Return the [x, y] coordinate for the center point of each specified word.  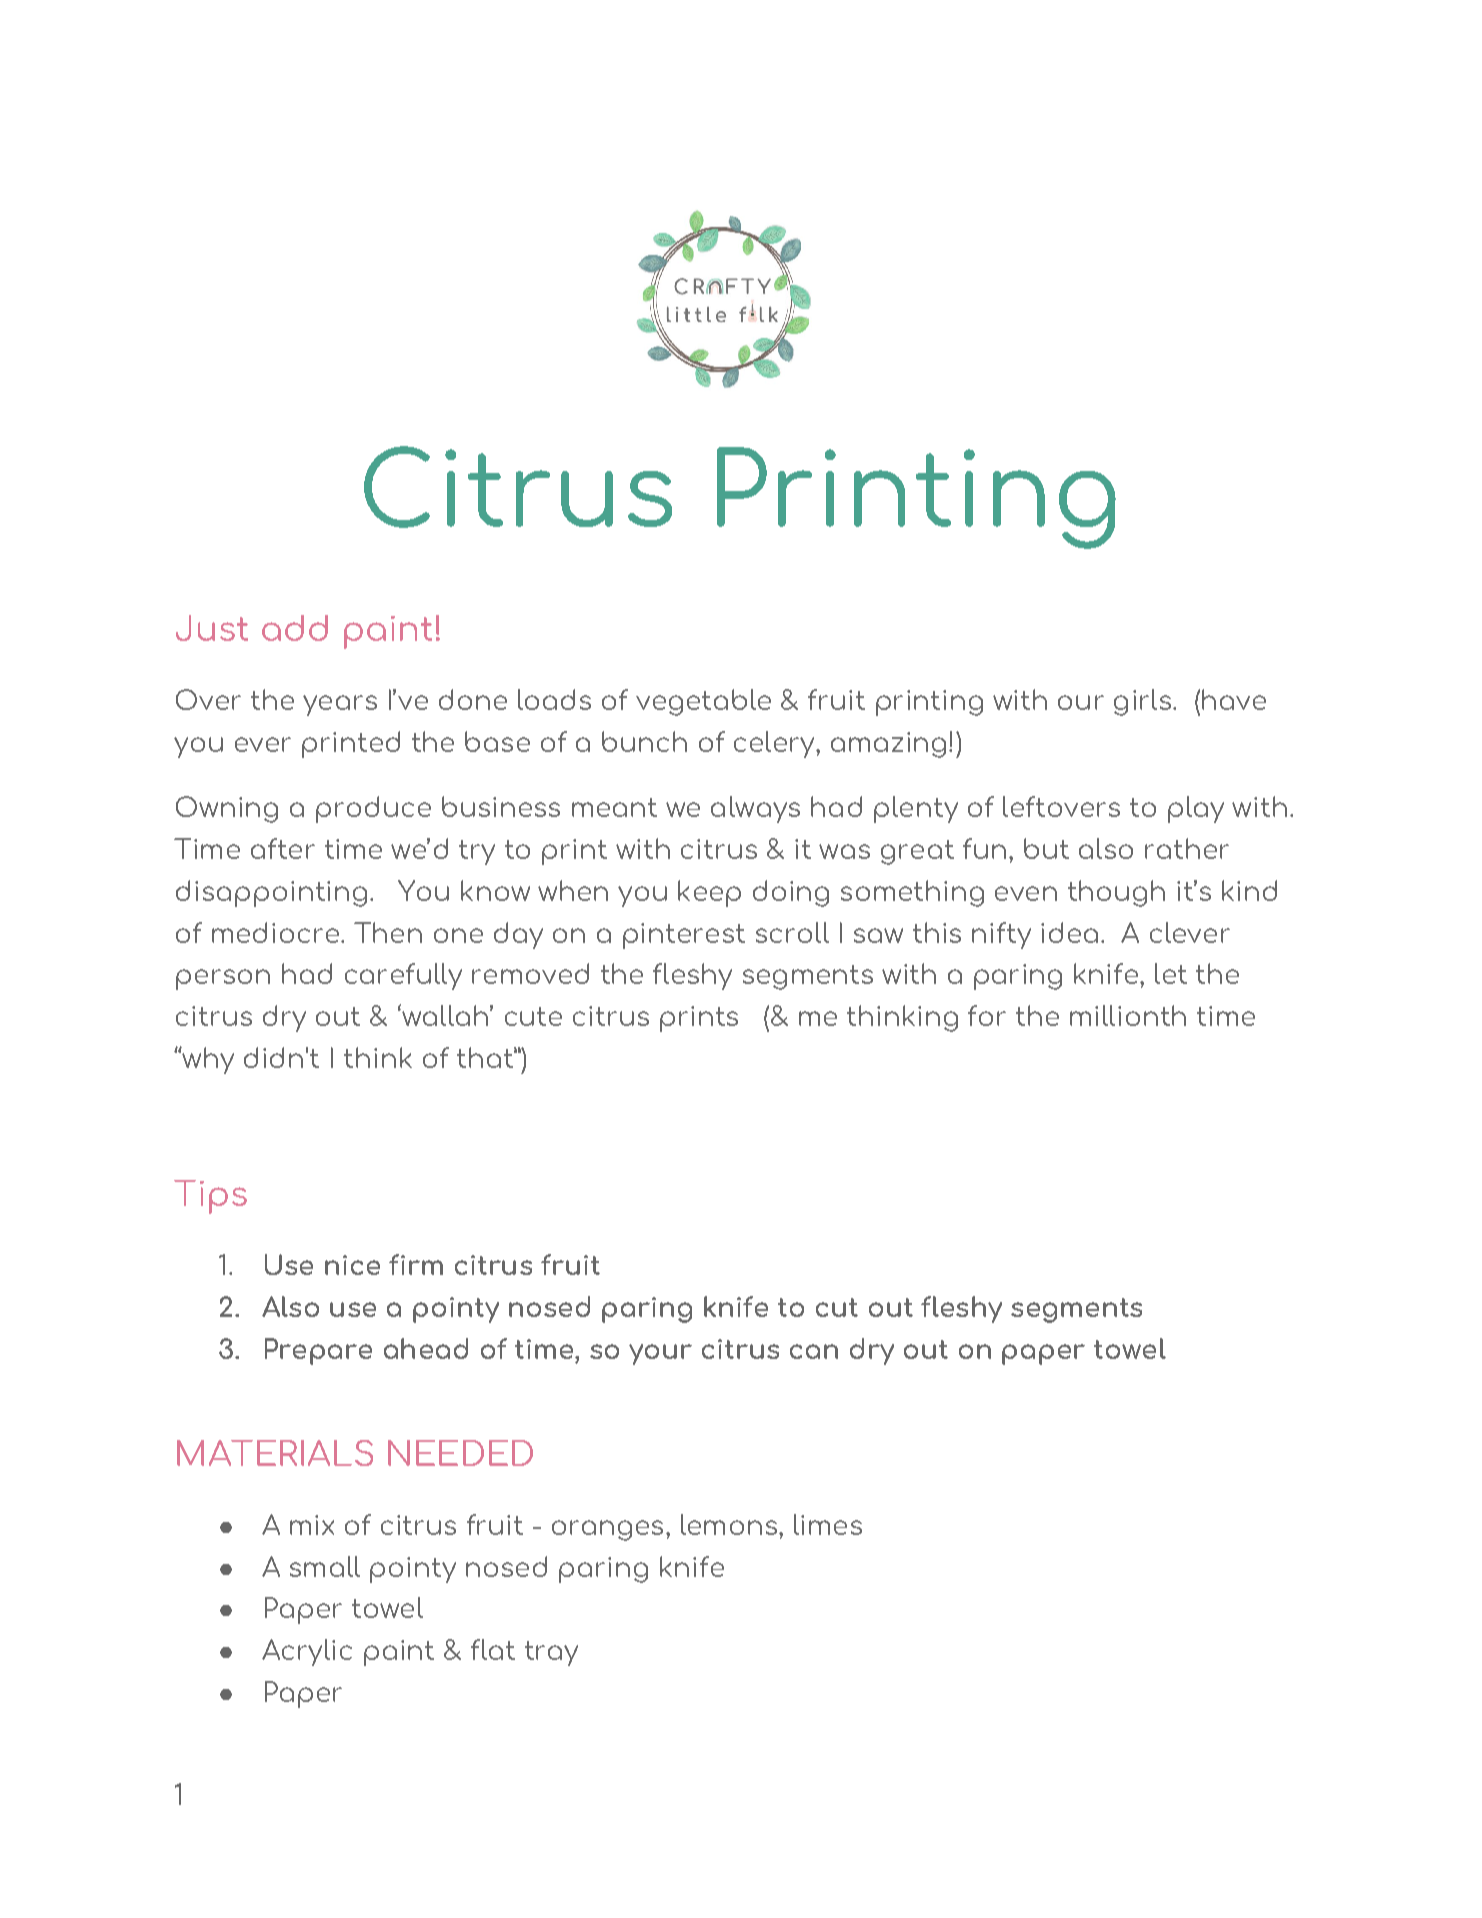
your [660, 1354]
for [987, 1015]
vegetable [703, 702]
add [295, 628]
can [814, 1351]
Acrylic [307, 1652]
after [283, 848]
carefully [403, 976]
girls [1144, 702]
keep [709, 893]
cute [533, 1016]
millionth [1128, 1015]
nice [352, 1265]
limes [828, 1524]
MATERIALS [275, 1453]
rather [1187, 848]
